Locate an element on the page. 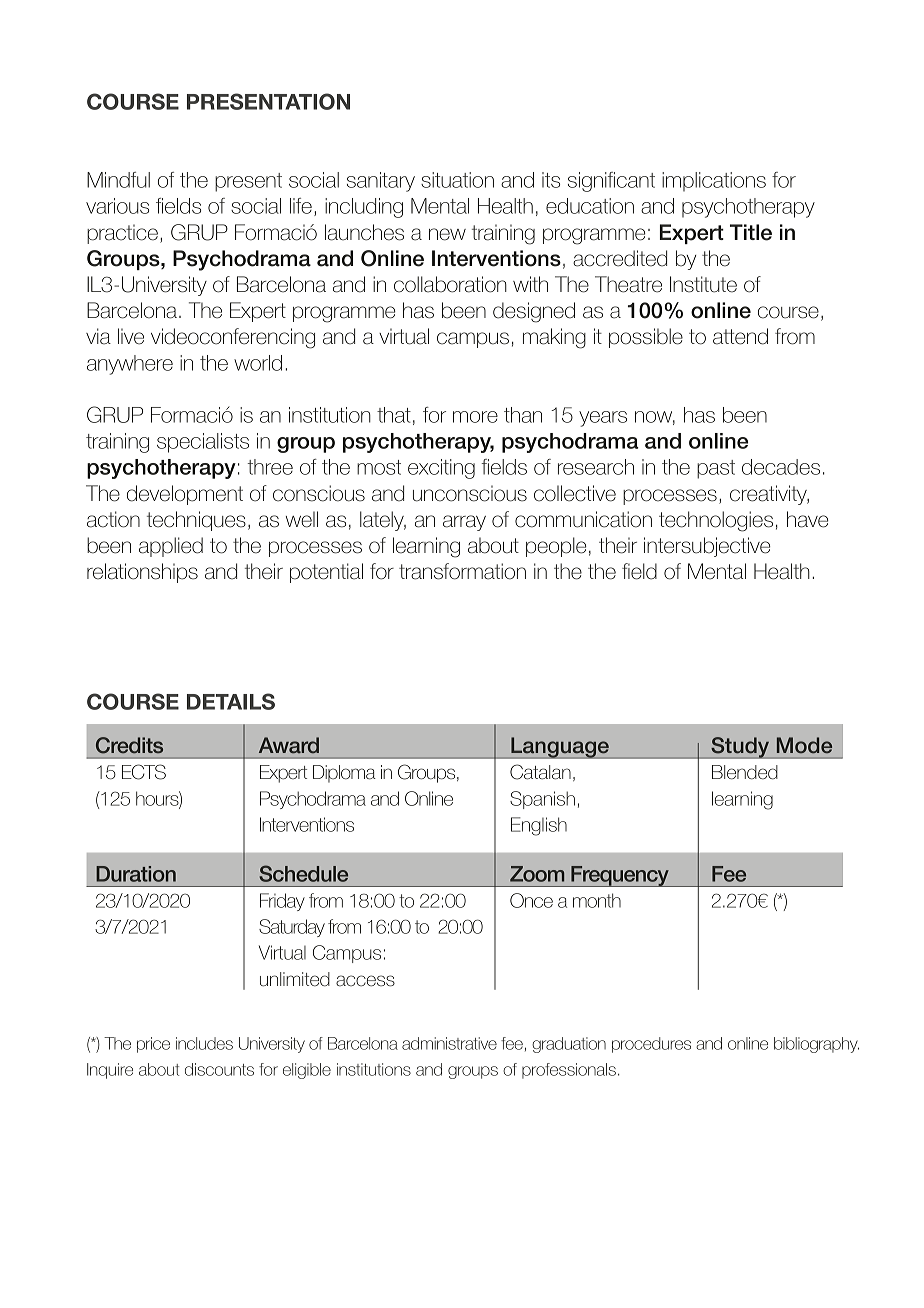 Image resolution: width=924 pixels, height=1308 pixels. development is located at coordinates (185, 495).
